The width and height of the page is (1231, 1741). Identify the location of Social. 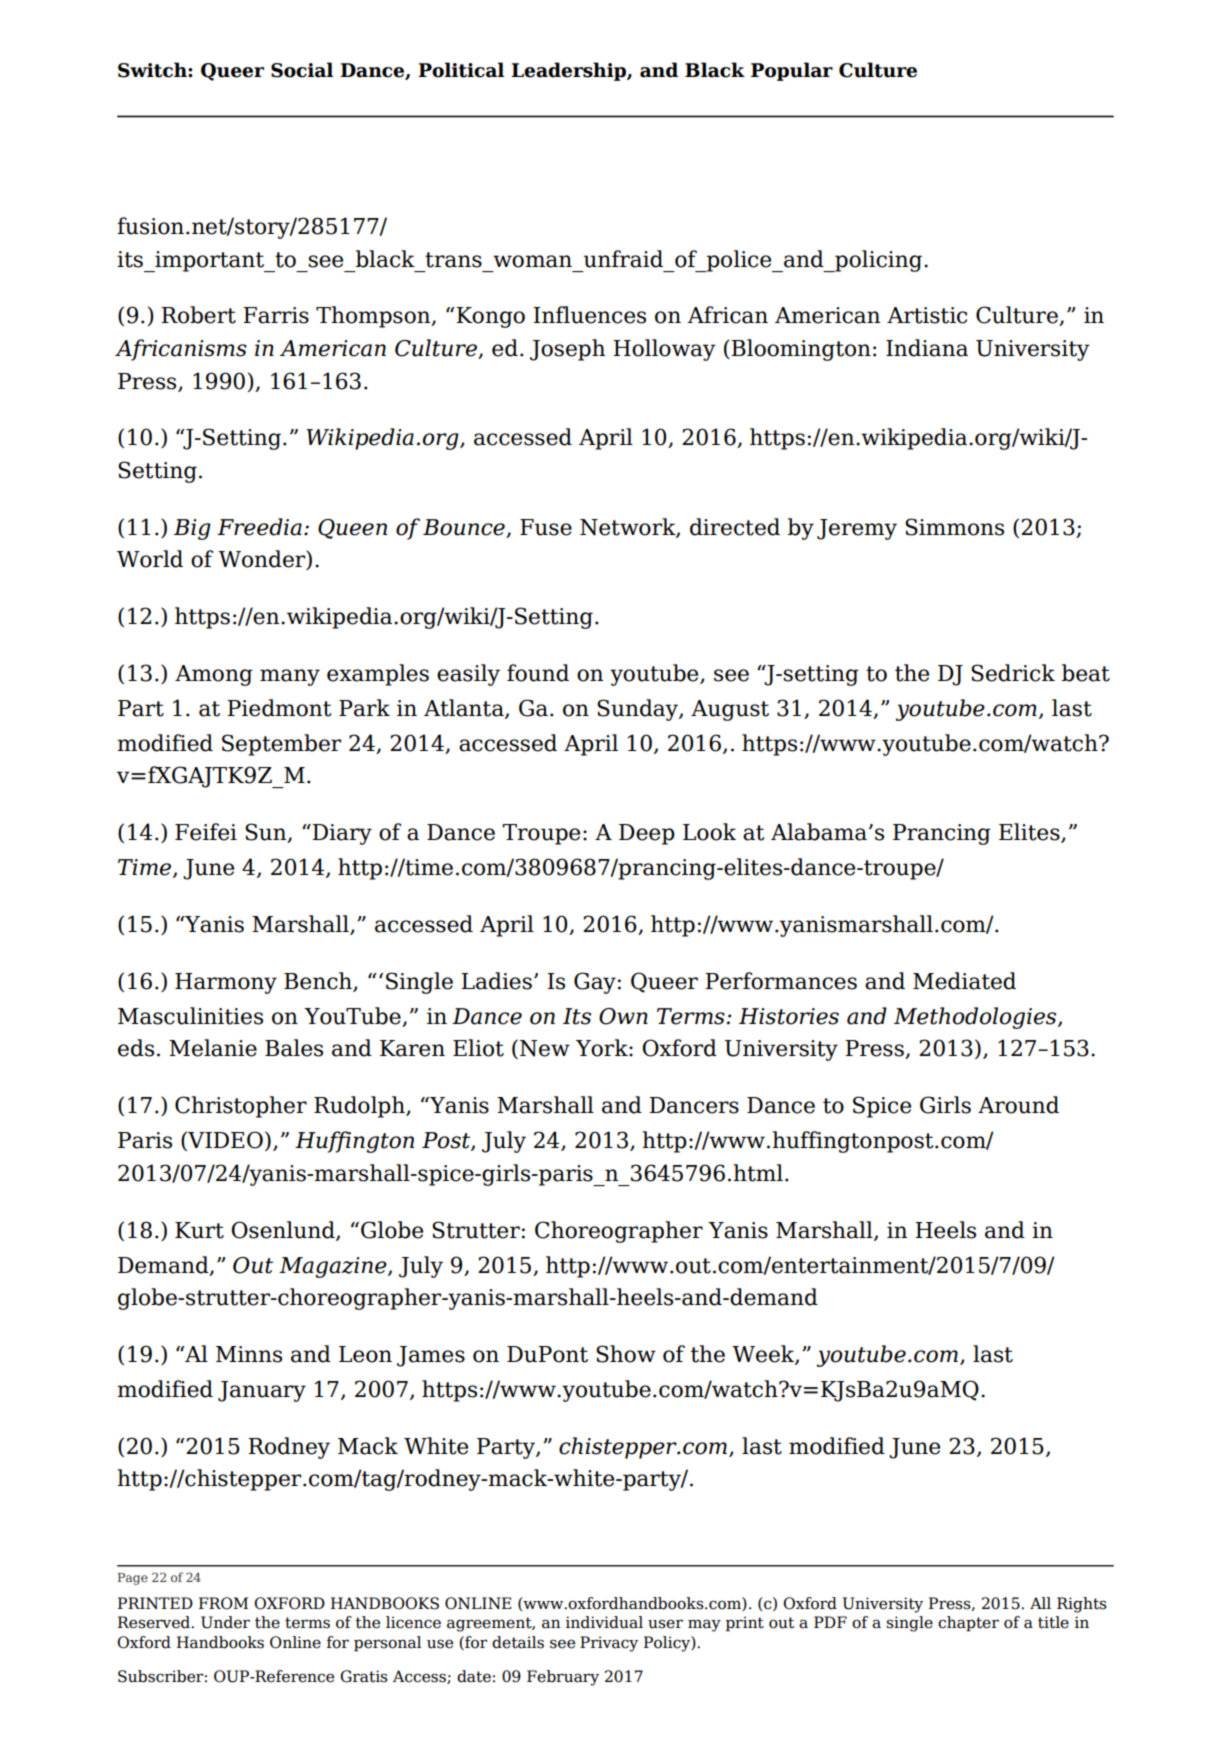
(302, 70).
